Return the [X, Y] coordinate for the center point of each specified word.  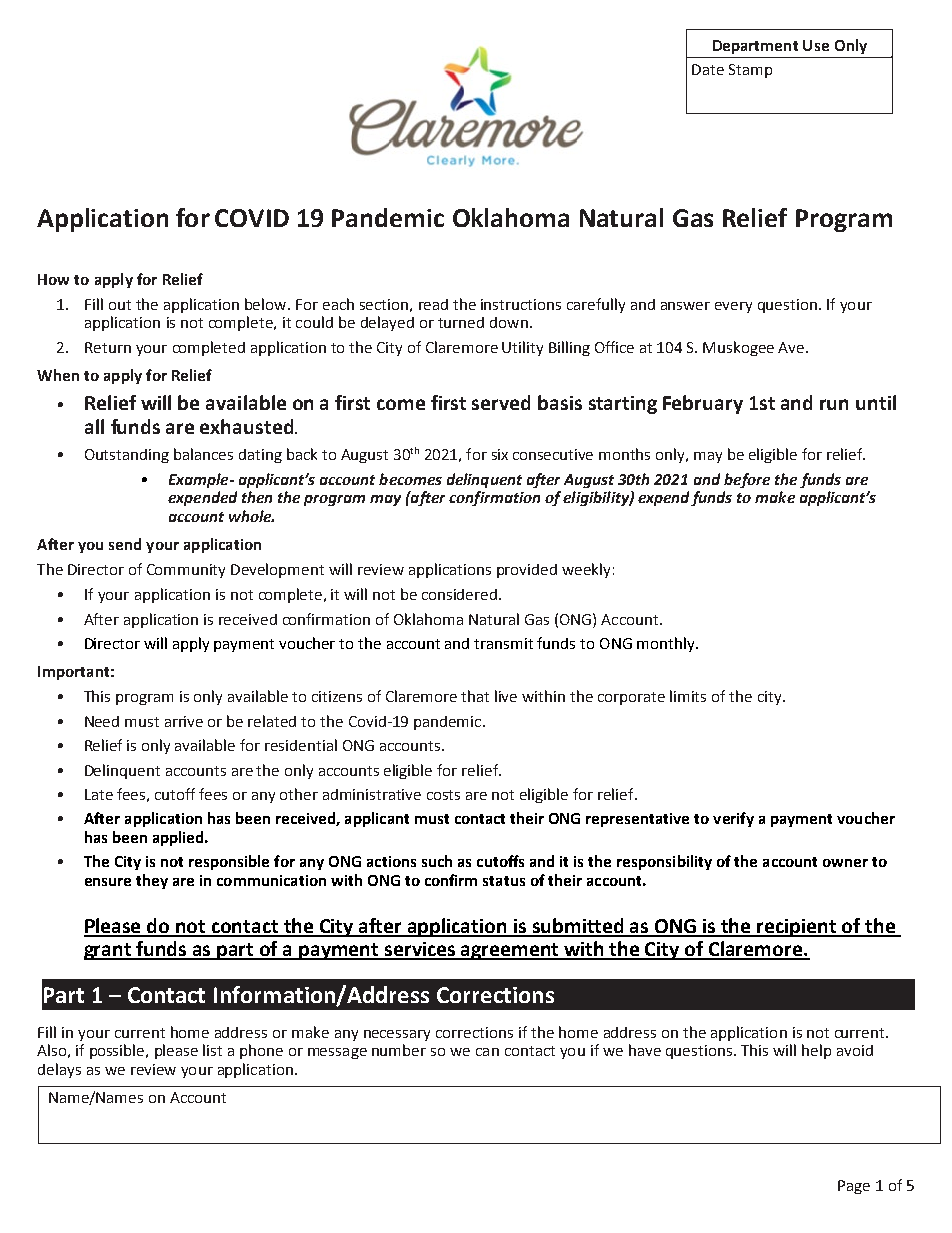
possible [118, 1051]
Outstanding [127, 456]
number [399, 1050]
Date [708, 69]
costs [443, 795]
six [500, 454]
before [747, 480]
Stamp [750, 71]
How [53, 279]
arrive [184, 721]
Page [854, 1187]
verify [733, 819]
